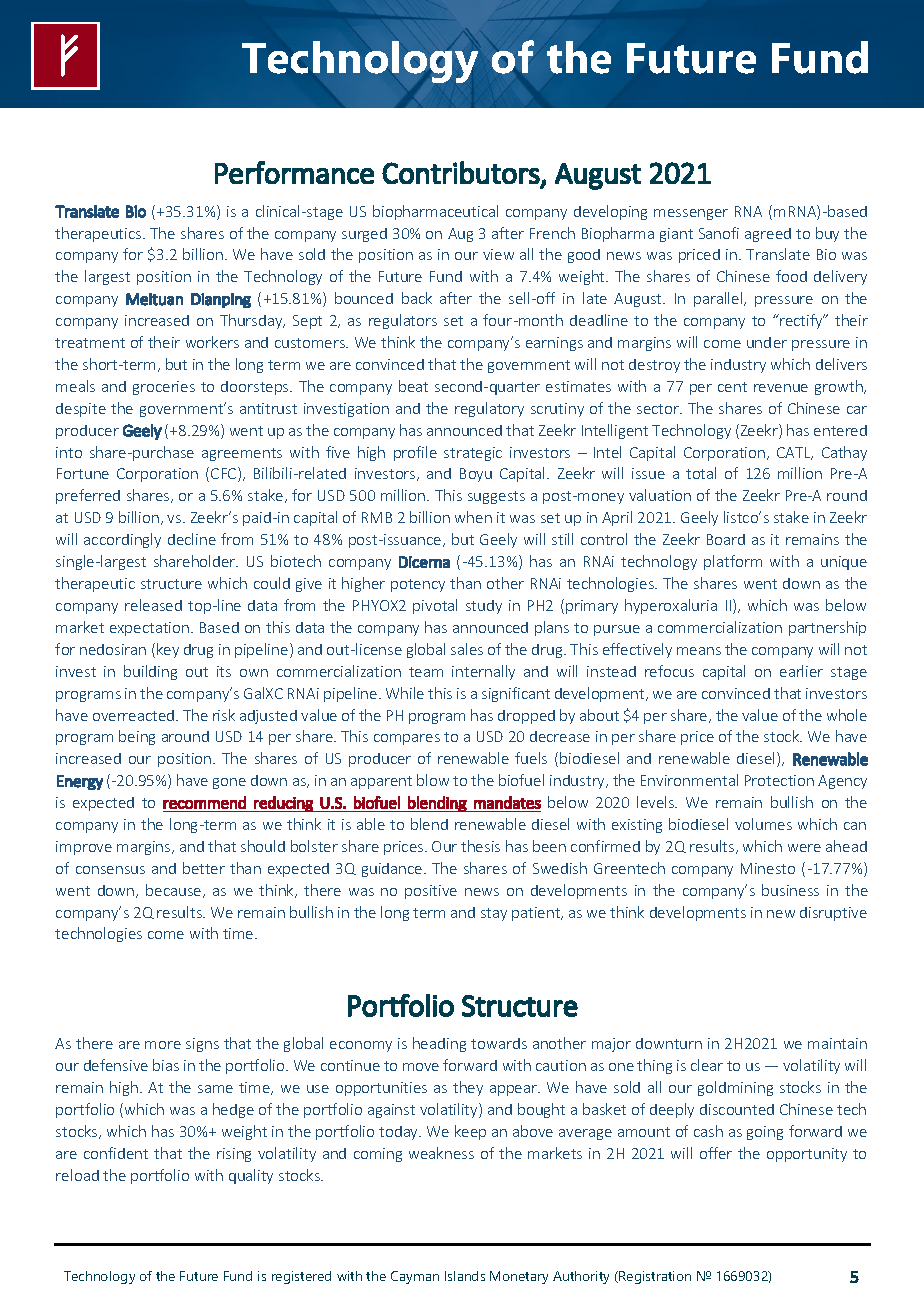 The image size is (924, 1308). What do you see at coordinates (465, 1276) in the screenshot?
I see `Islands` at bounding box center [465, 1276].
